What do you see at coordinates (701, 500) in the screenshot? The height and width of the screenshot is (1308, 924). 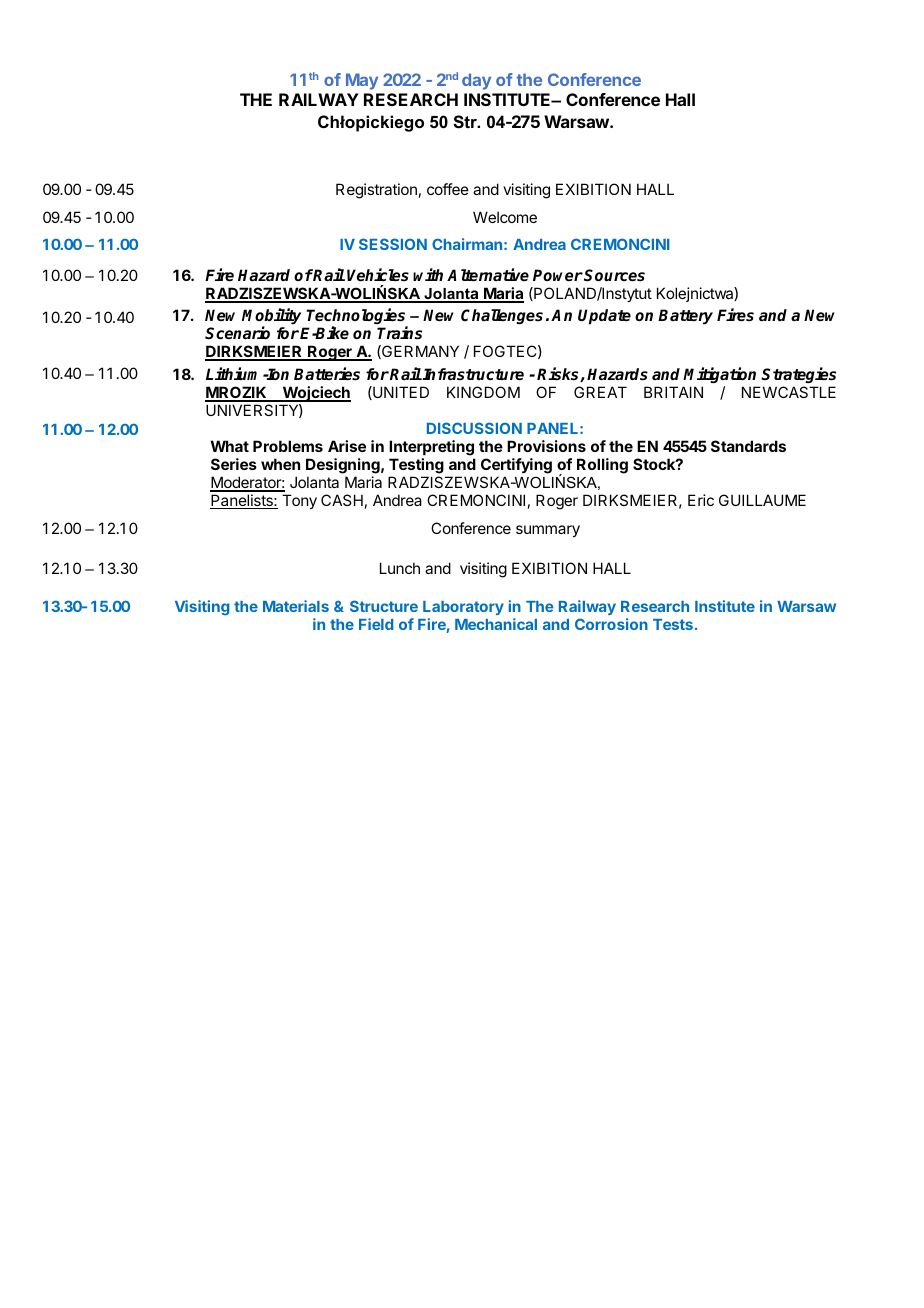 I see `Eric` at bounding box center [701, 500].
